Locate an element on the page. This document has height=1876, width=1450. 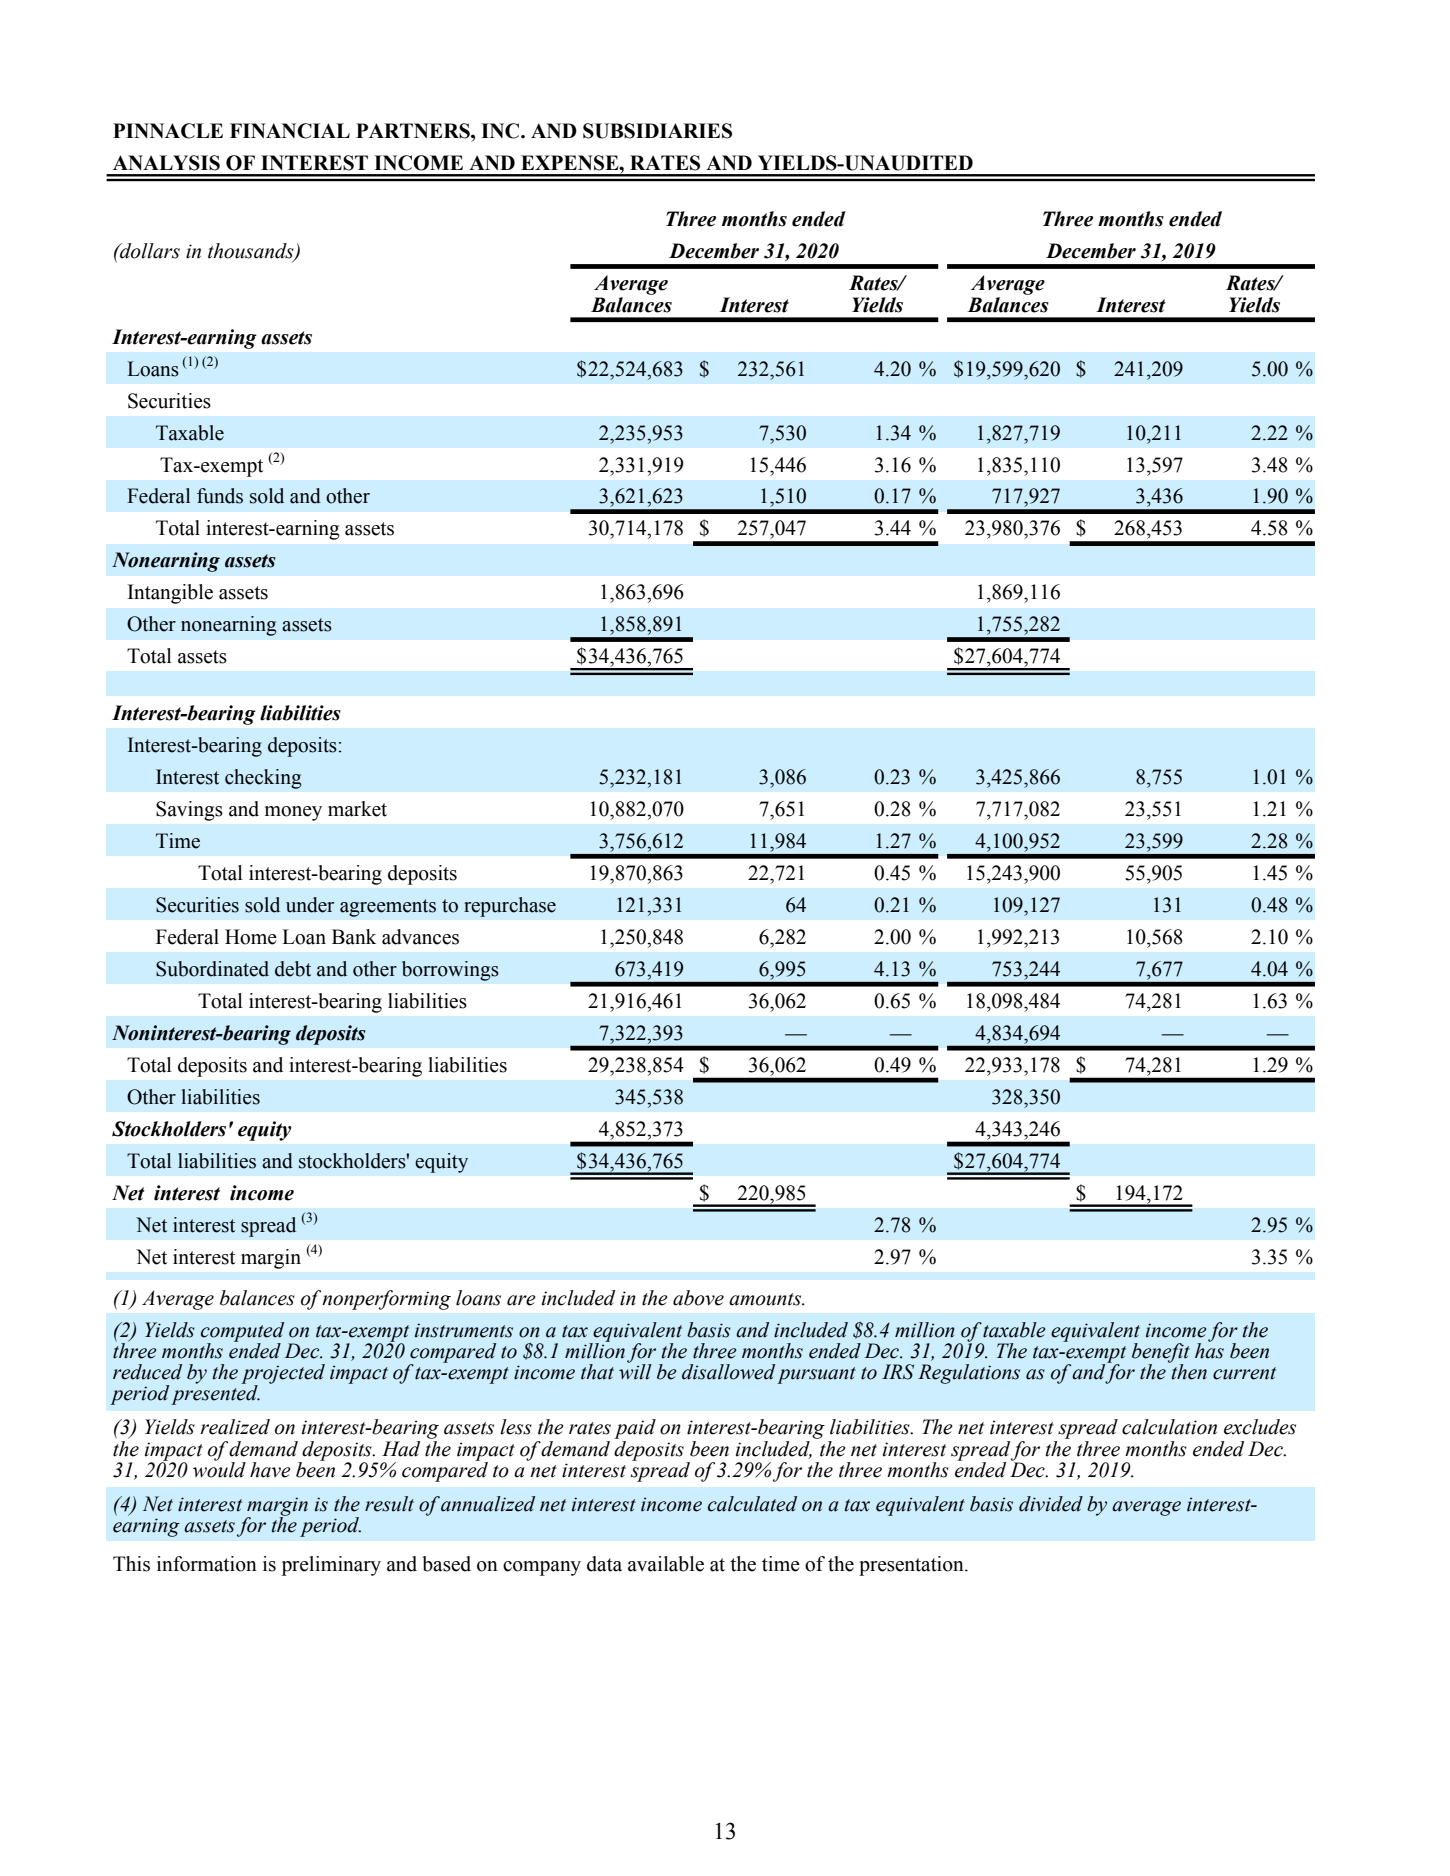
repurchase is located at coordinates (510, 907).
